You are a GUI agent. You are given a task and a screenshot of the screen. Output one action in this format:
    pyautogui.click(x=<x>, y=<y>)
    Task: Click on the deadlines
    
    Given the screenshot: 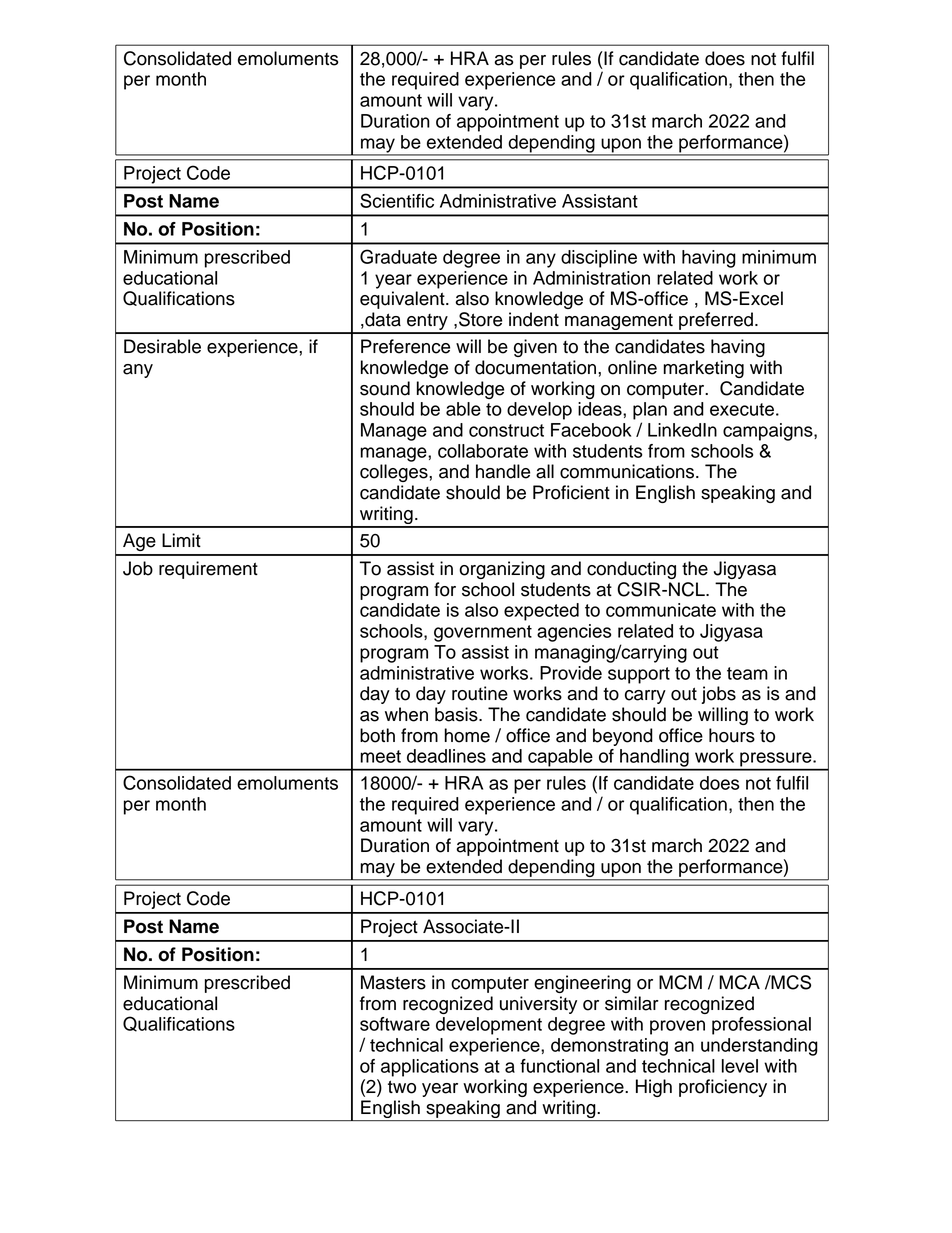 What is the action you would take?
    pyautogui.click(x=446, y=756)
